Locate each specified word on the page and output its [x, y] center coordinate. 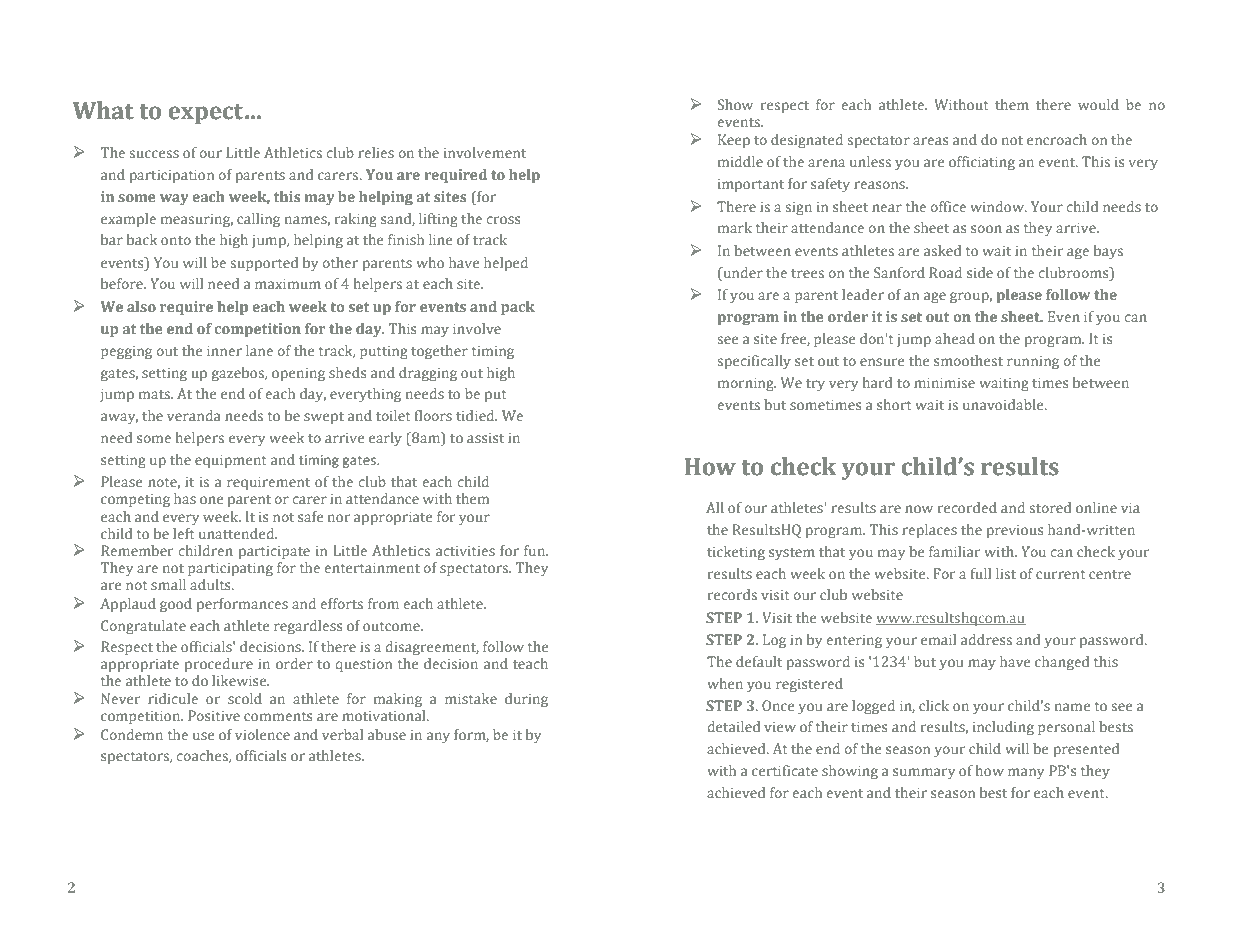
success [154, 154]
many [1026, 773]
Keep [734, 141]
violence [262, 734]
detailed [734, 726]
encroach [1057, 139]
